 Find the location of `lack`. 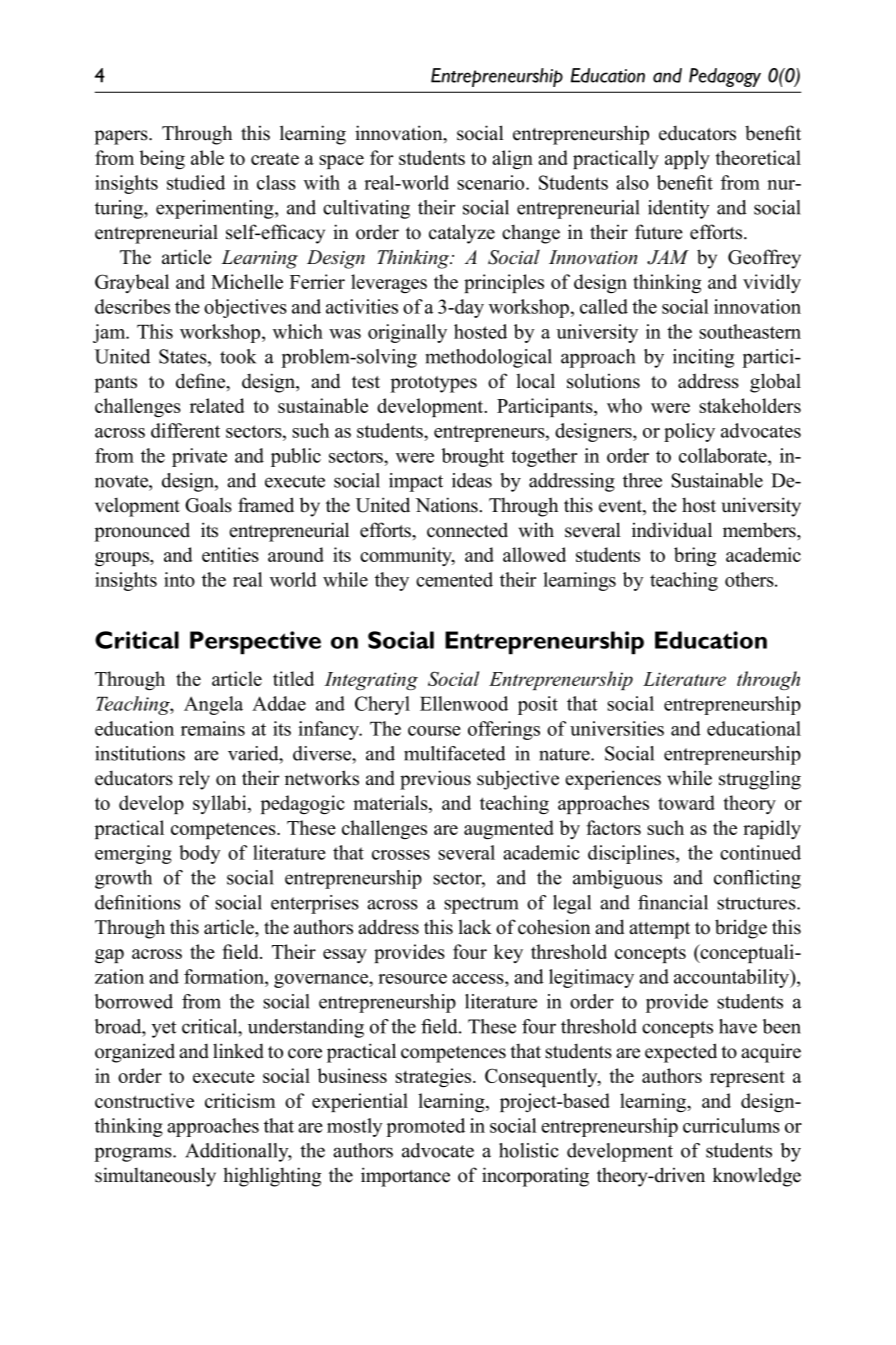

lack is located at coordinates (475, 927).
